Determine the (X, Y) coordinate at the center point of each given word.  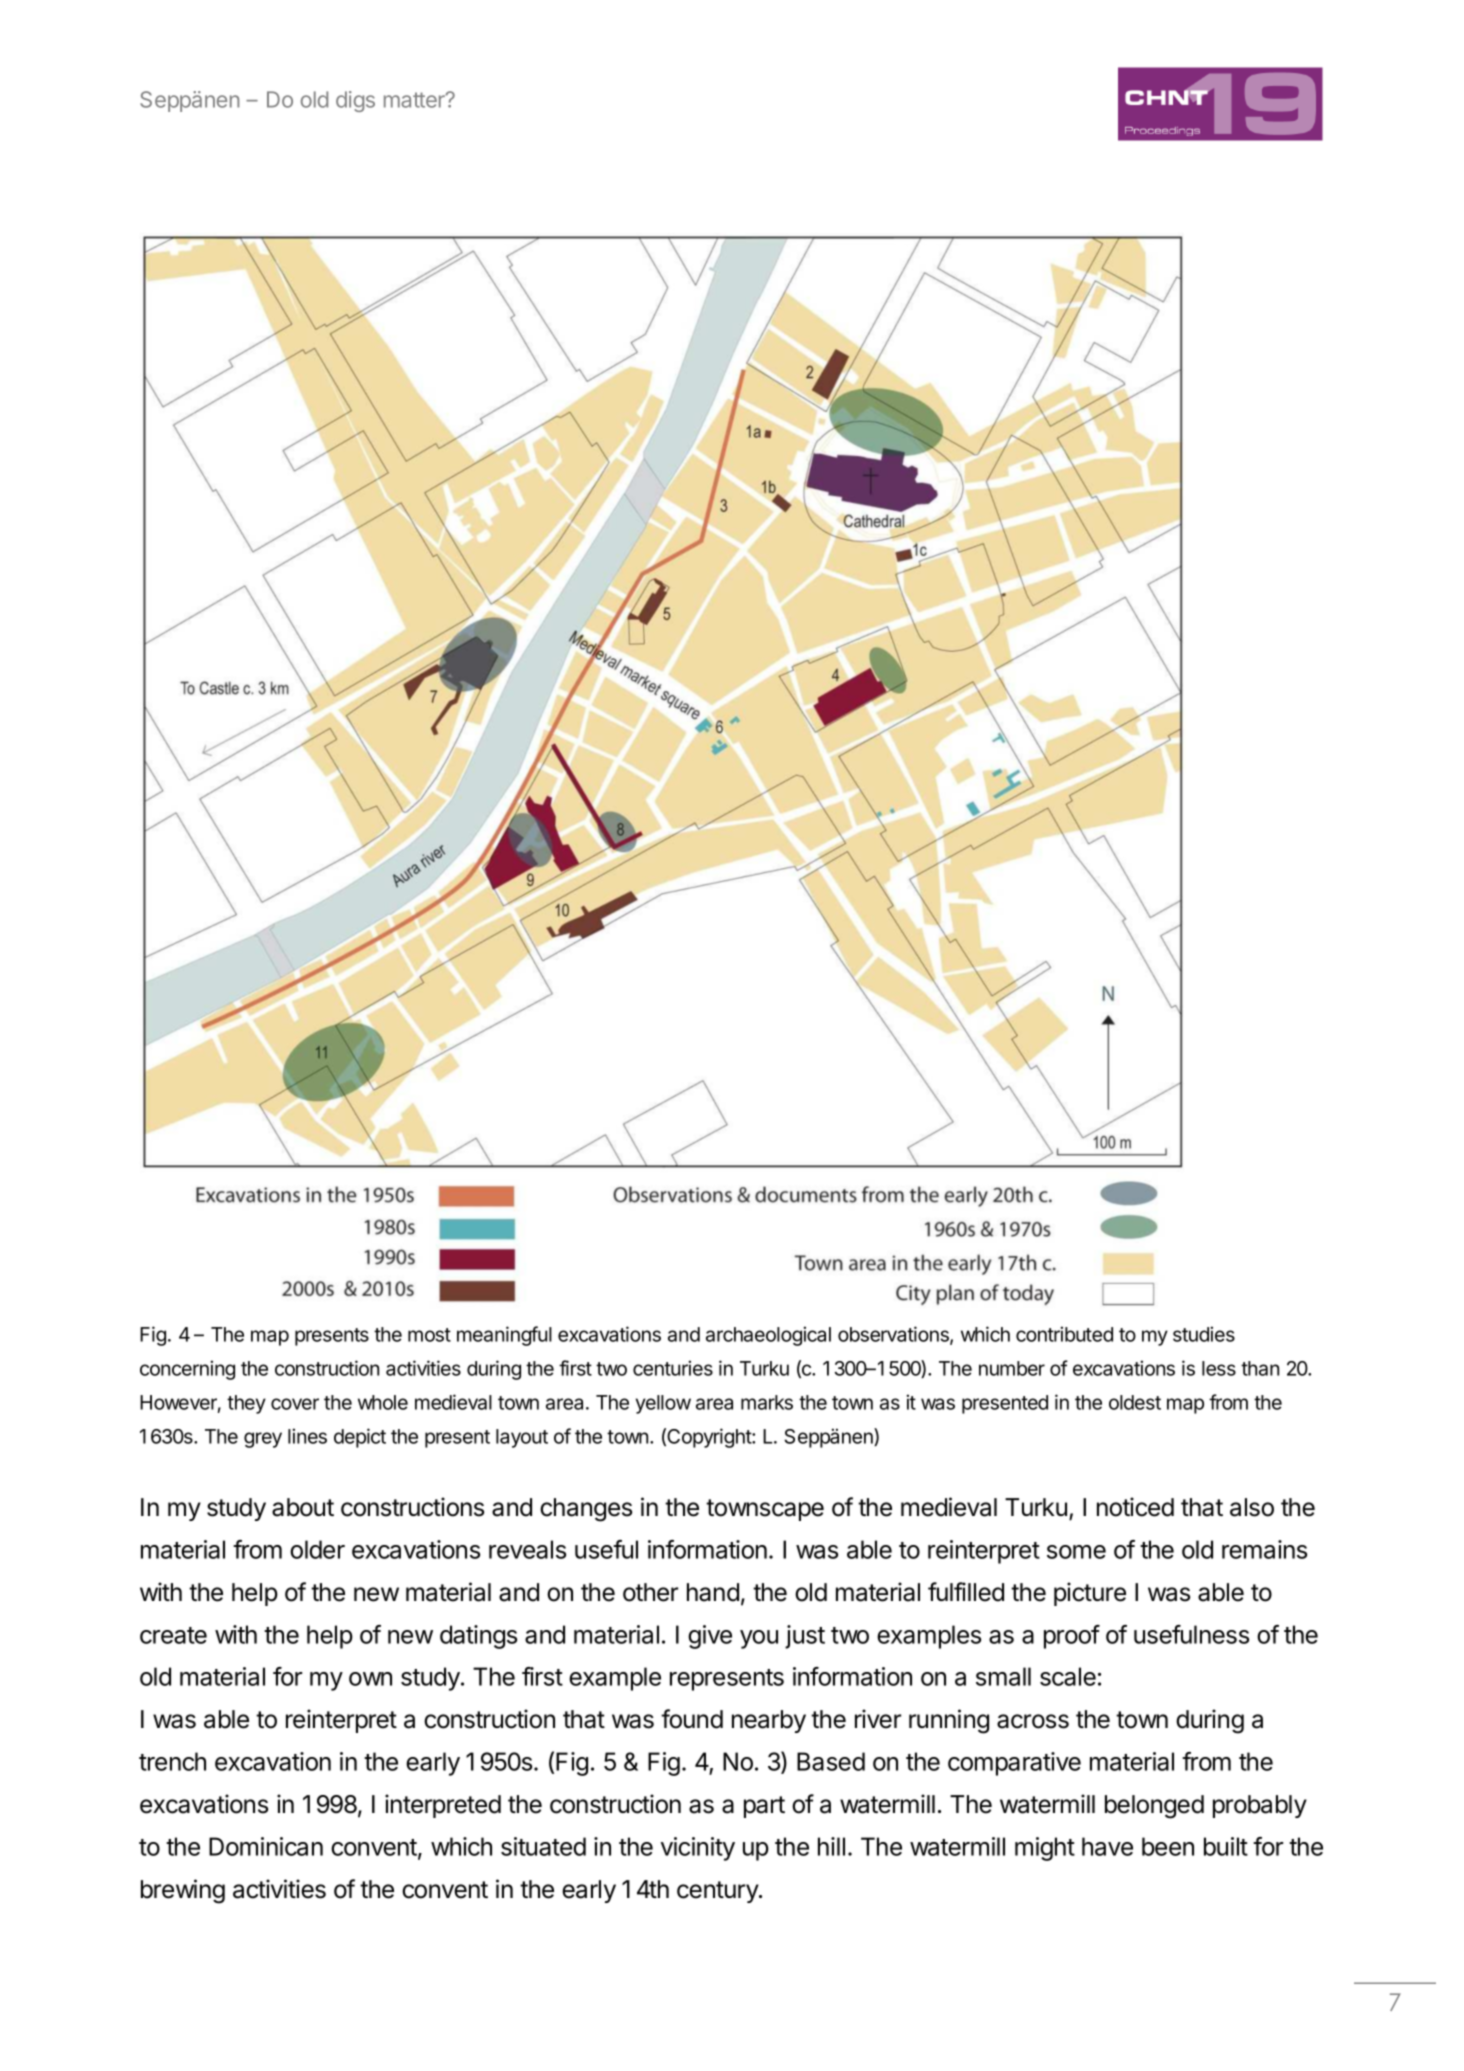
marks (767, 1402)
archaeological (768, 1336)
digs (355, 101)
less (1219, 1368)
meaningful (504, 1336)
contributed (1064, 1334)
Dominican (266, 1846)
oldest (1135, 1402)
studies (1204, 1334)
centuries (673, 1368)
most (429, 1335)
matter (415, 100)
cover (295, 1404)
